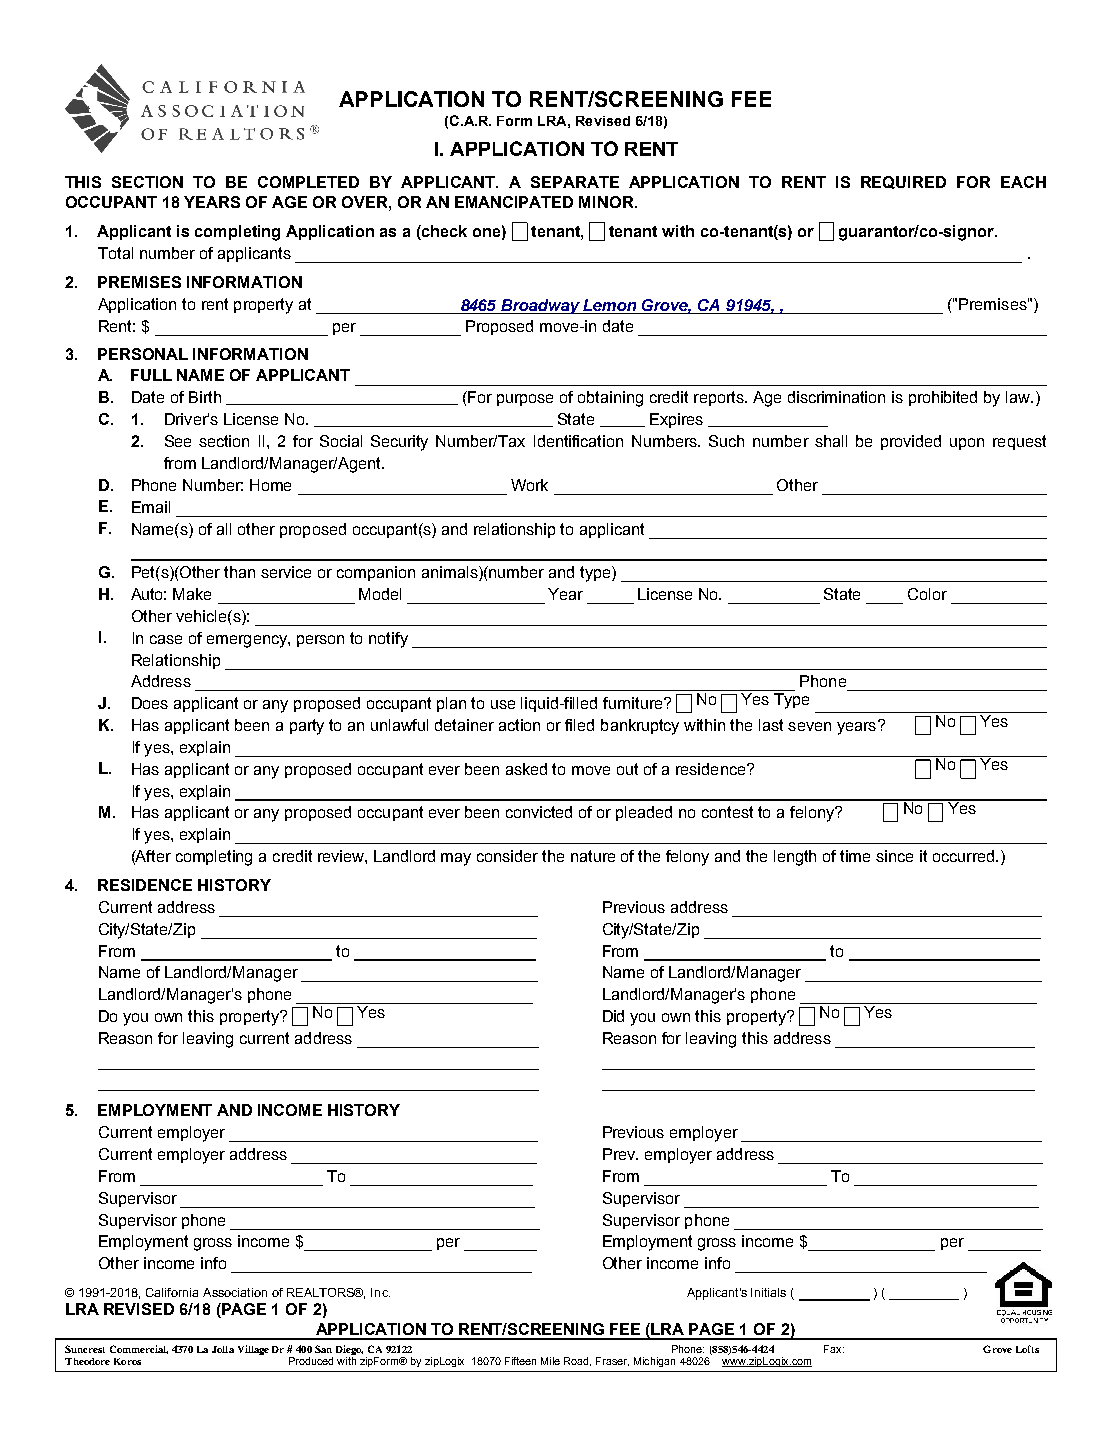 The width and height of the document is (1112, 1440). Describe the element at coordinates (166, 639) in the document. I see `case` at that location.
